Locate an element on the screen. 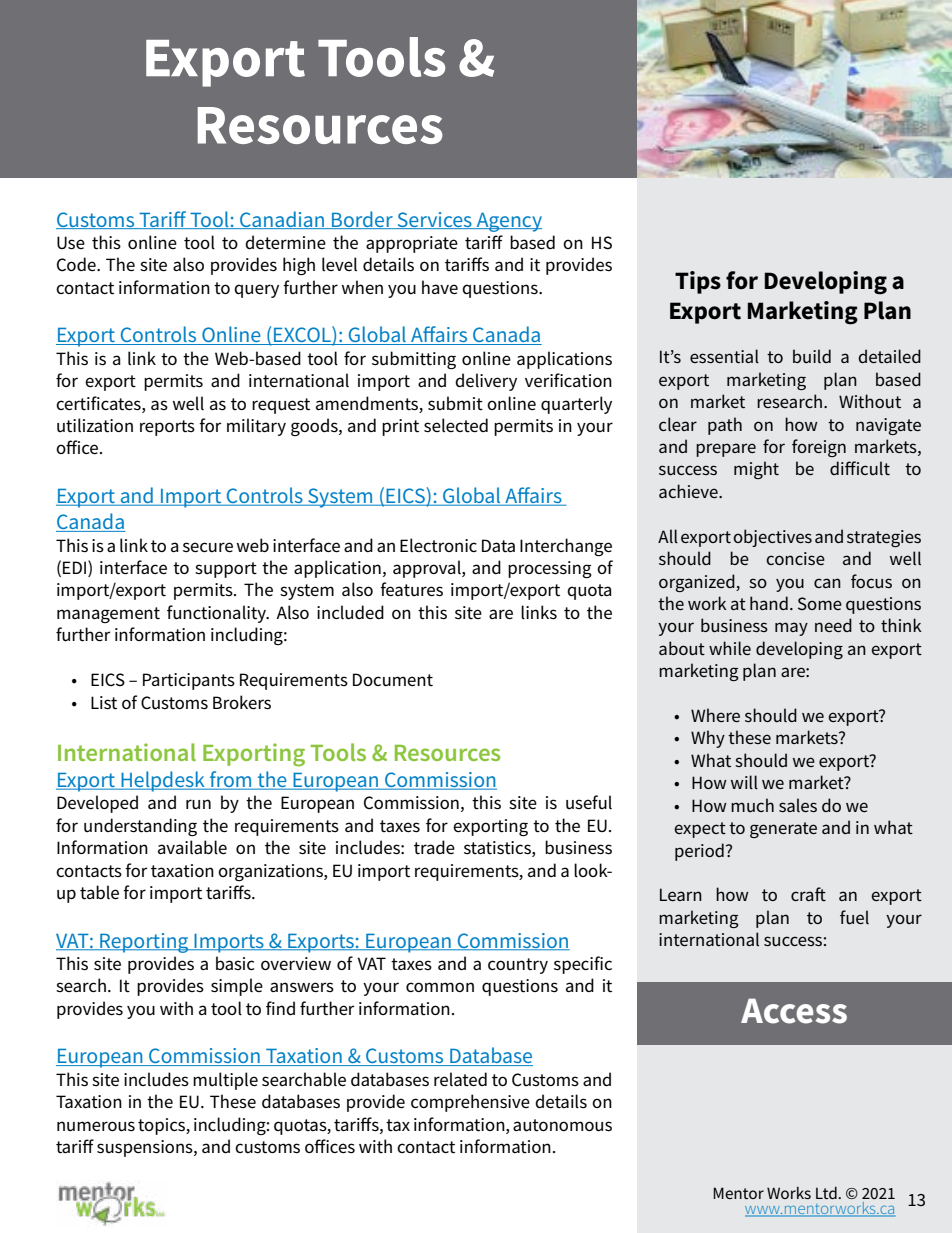 The width and height of the screenshot is (952, 1233). craft is located at coordinates (808, 894).
